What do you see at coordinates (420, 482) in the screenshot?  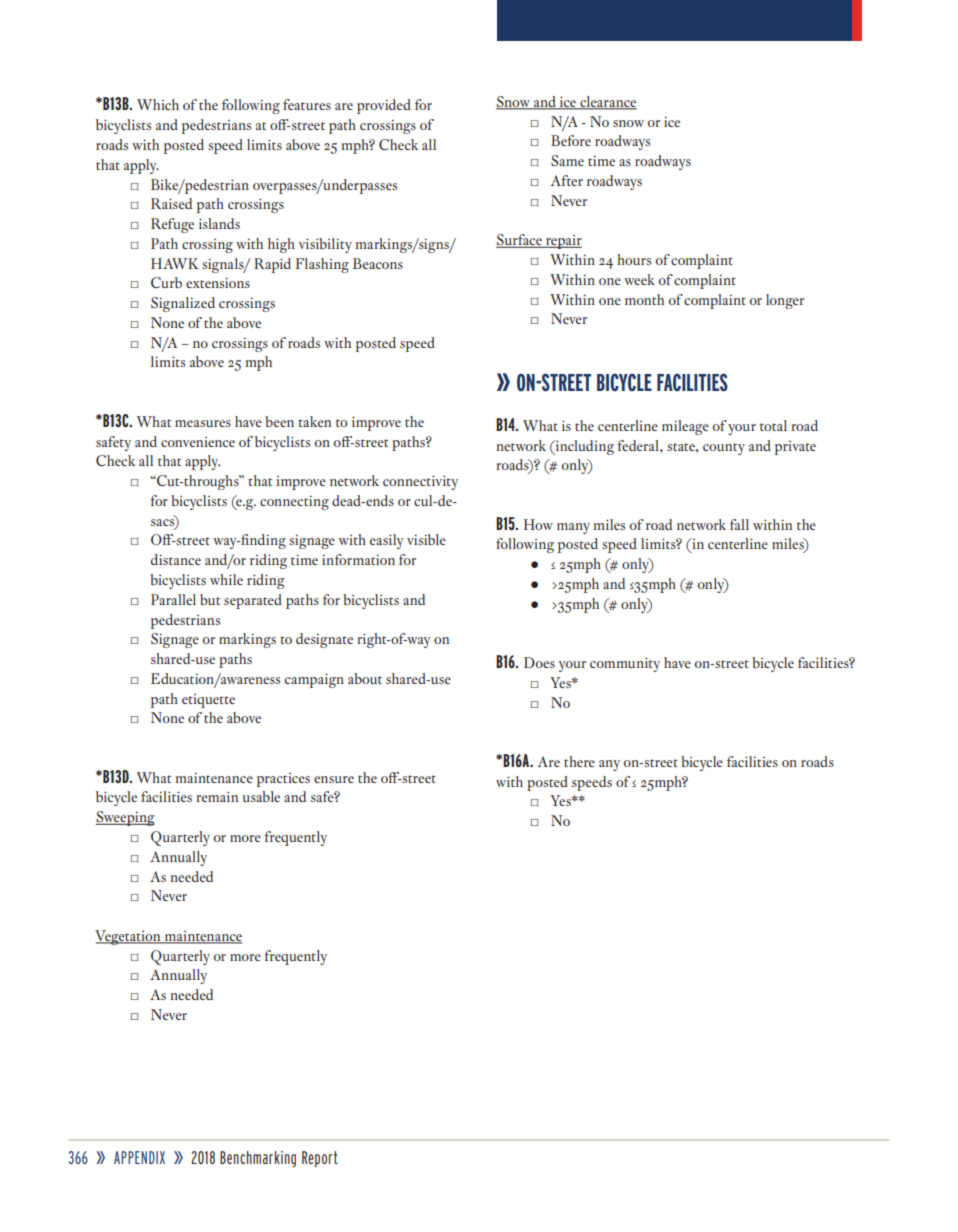 I see `connectivity` at bounding box center [420, 482].
